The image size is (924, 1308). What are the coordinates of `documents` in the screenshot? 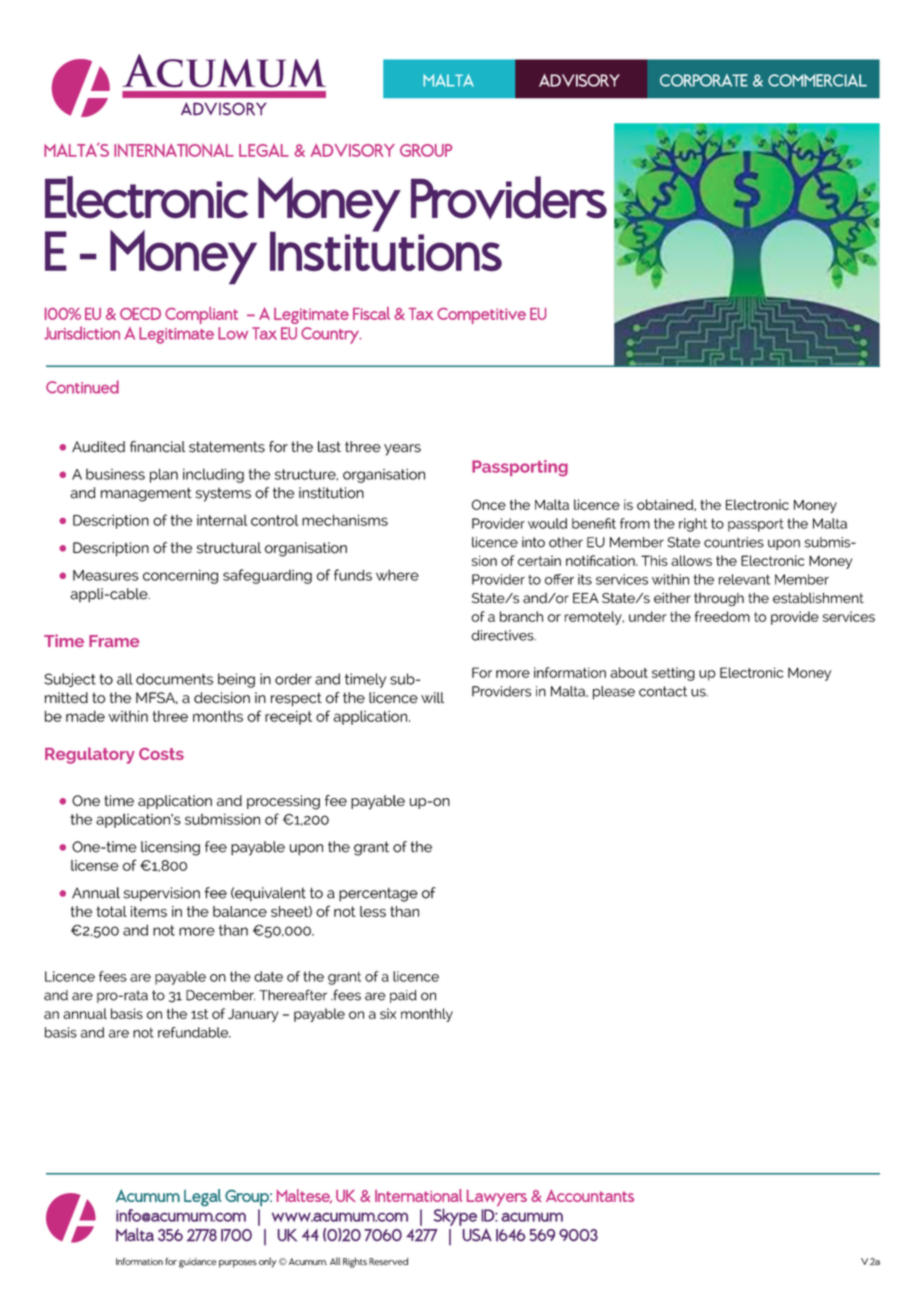 It's located at (174, 679).
